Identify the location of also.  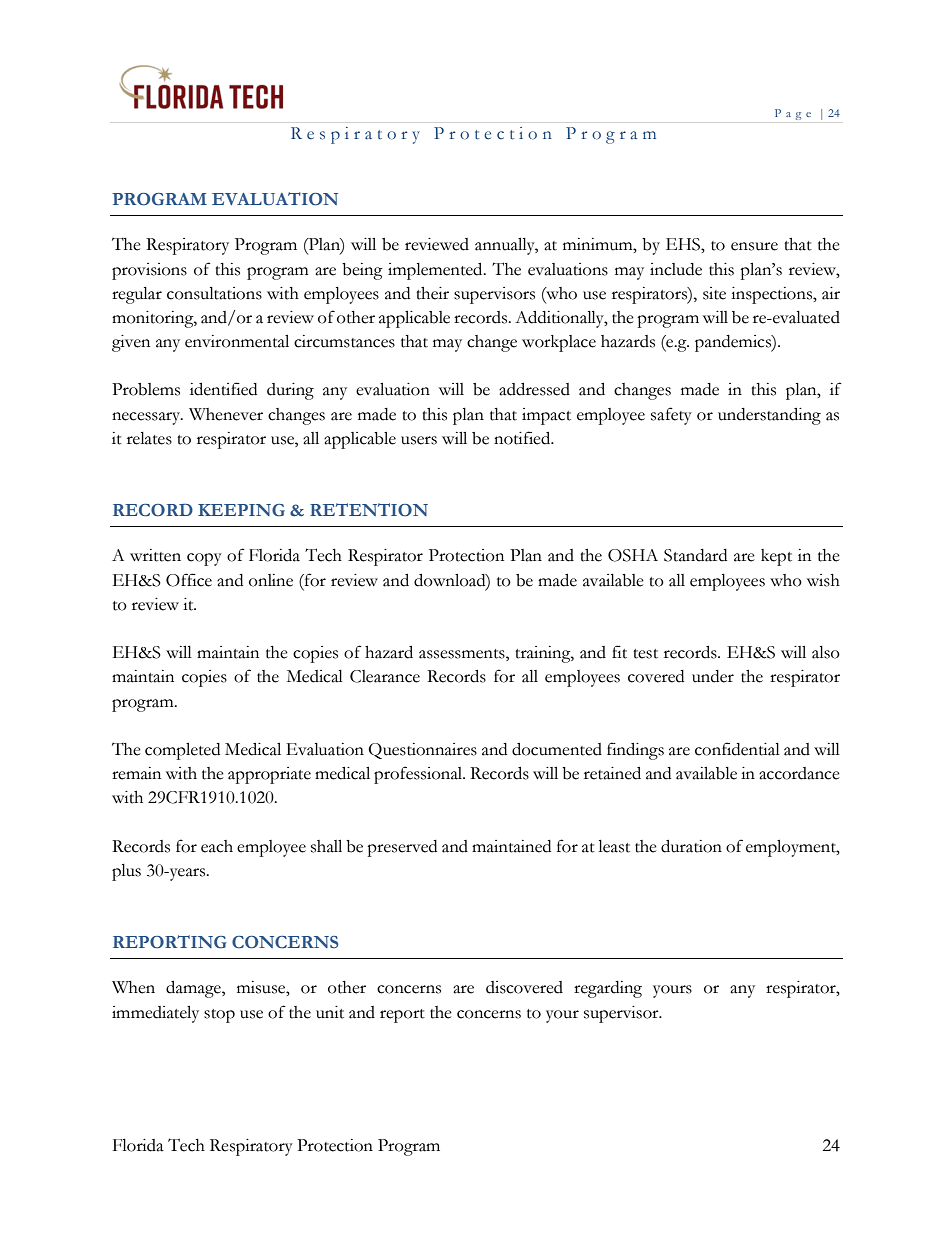
(826, 652).
